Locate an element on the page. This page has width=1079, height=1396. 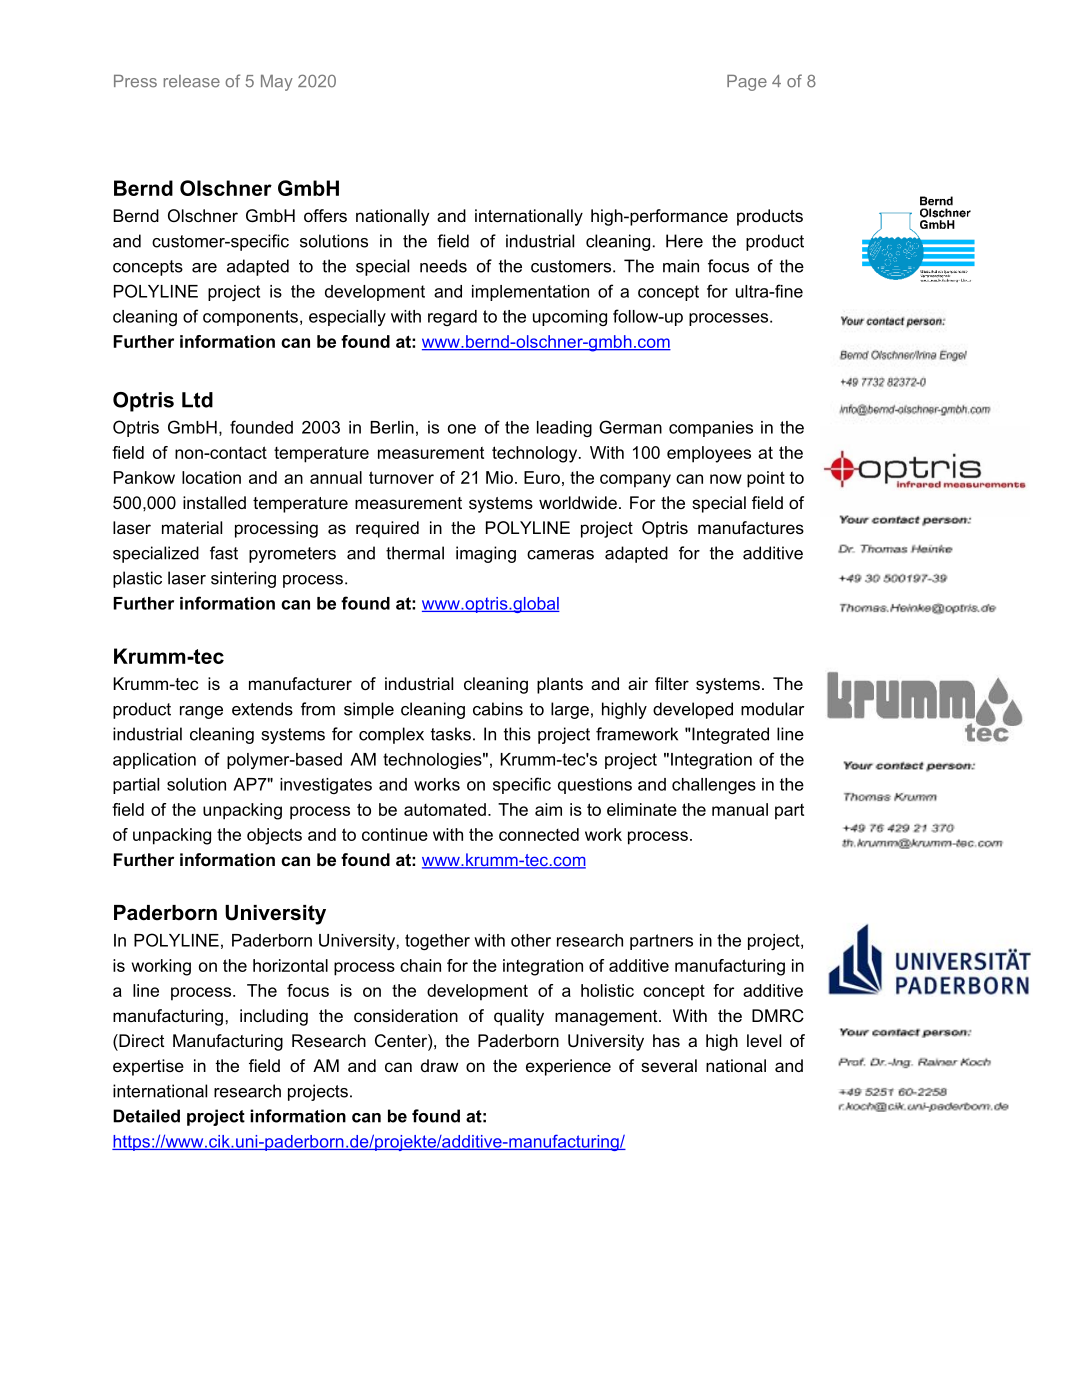
expertise is located at coordinates (148, 1067).
